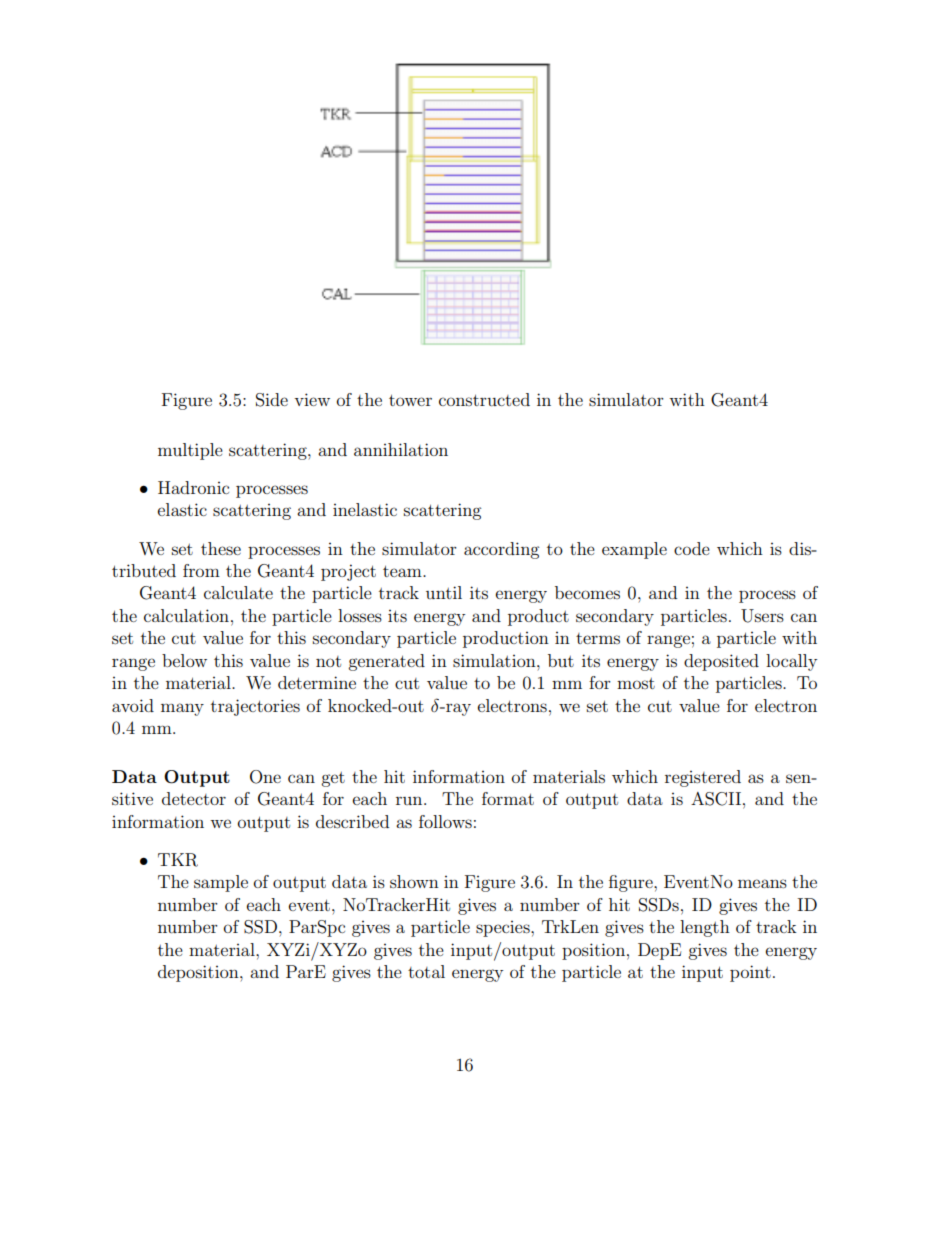 This screenshot has width=952, height=1233. What do you see at coordinates (692, 548) in the screenshot?
I see `code` at bounding box center [692, 548].
